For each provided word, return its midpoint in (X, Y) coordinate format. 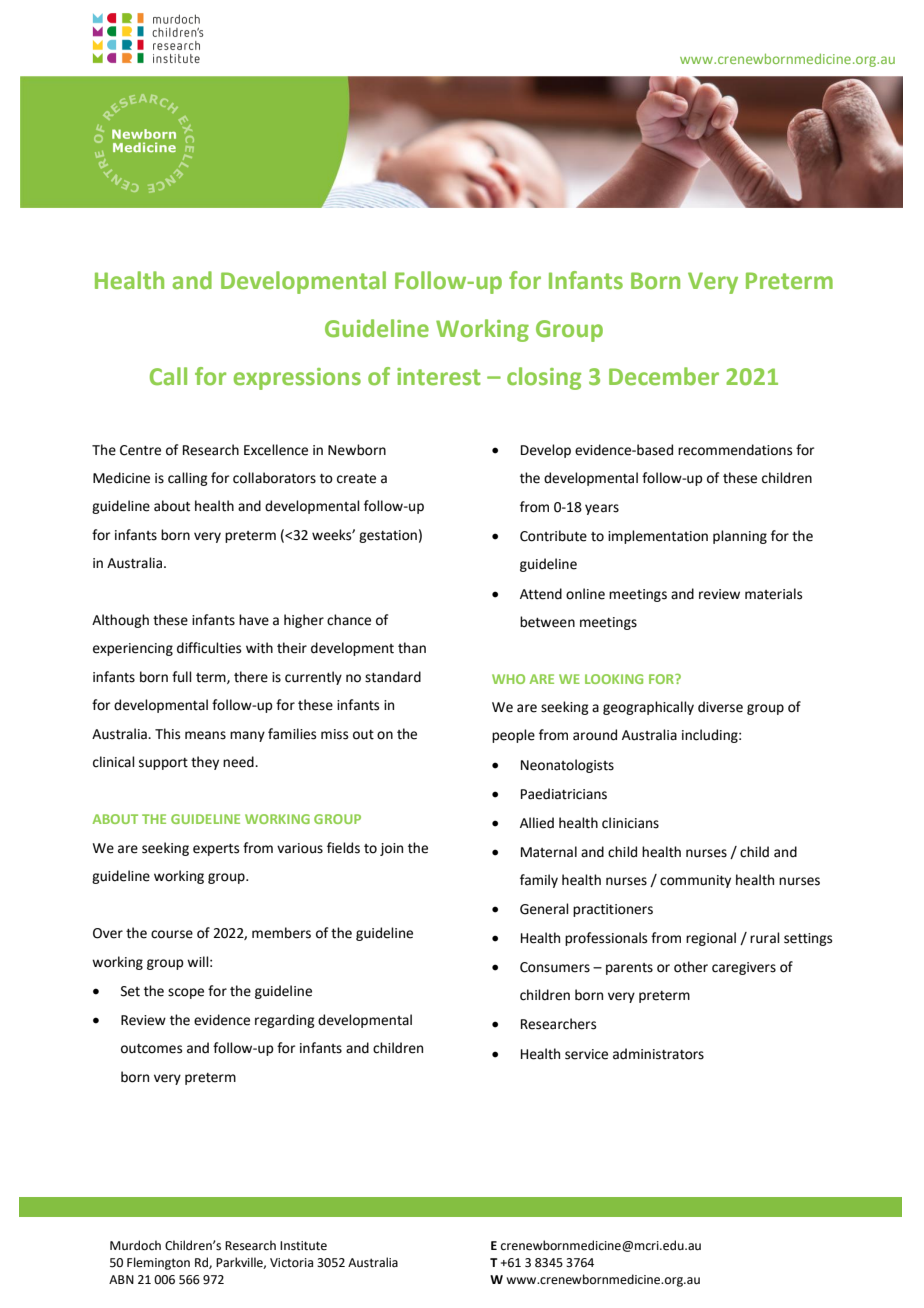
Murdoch (135, 1245)
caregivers (744, 968)
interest (439, 376)
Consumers (555, 967)
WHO (508, 679)
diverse (720, 707)
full (182, 677)
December (664, 376)
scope (186, 993)
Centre (140, 450)
